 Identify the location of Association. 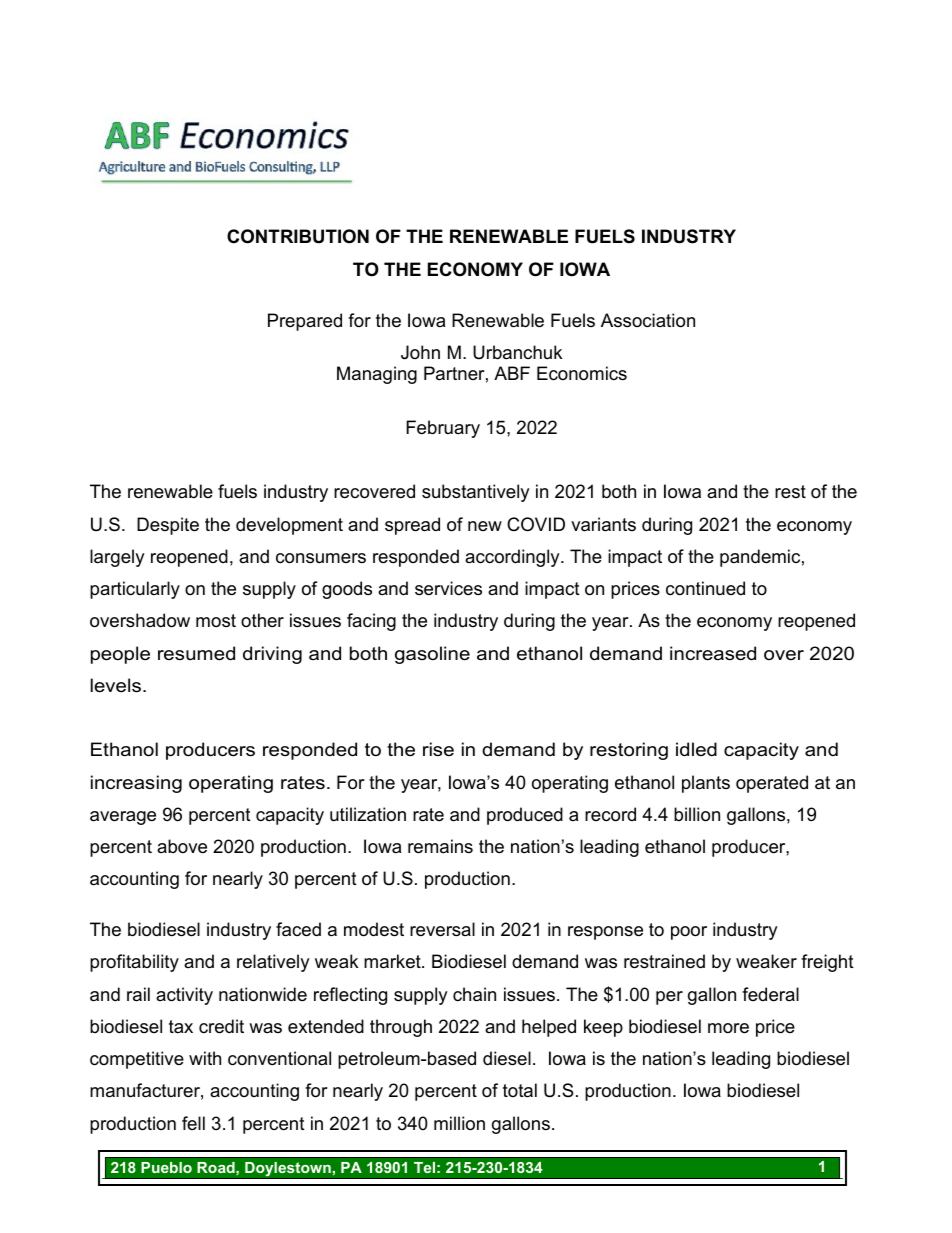
(648, 320).
